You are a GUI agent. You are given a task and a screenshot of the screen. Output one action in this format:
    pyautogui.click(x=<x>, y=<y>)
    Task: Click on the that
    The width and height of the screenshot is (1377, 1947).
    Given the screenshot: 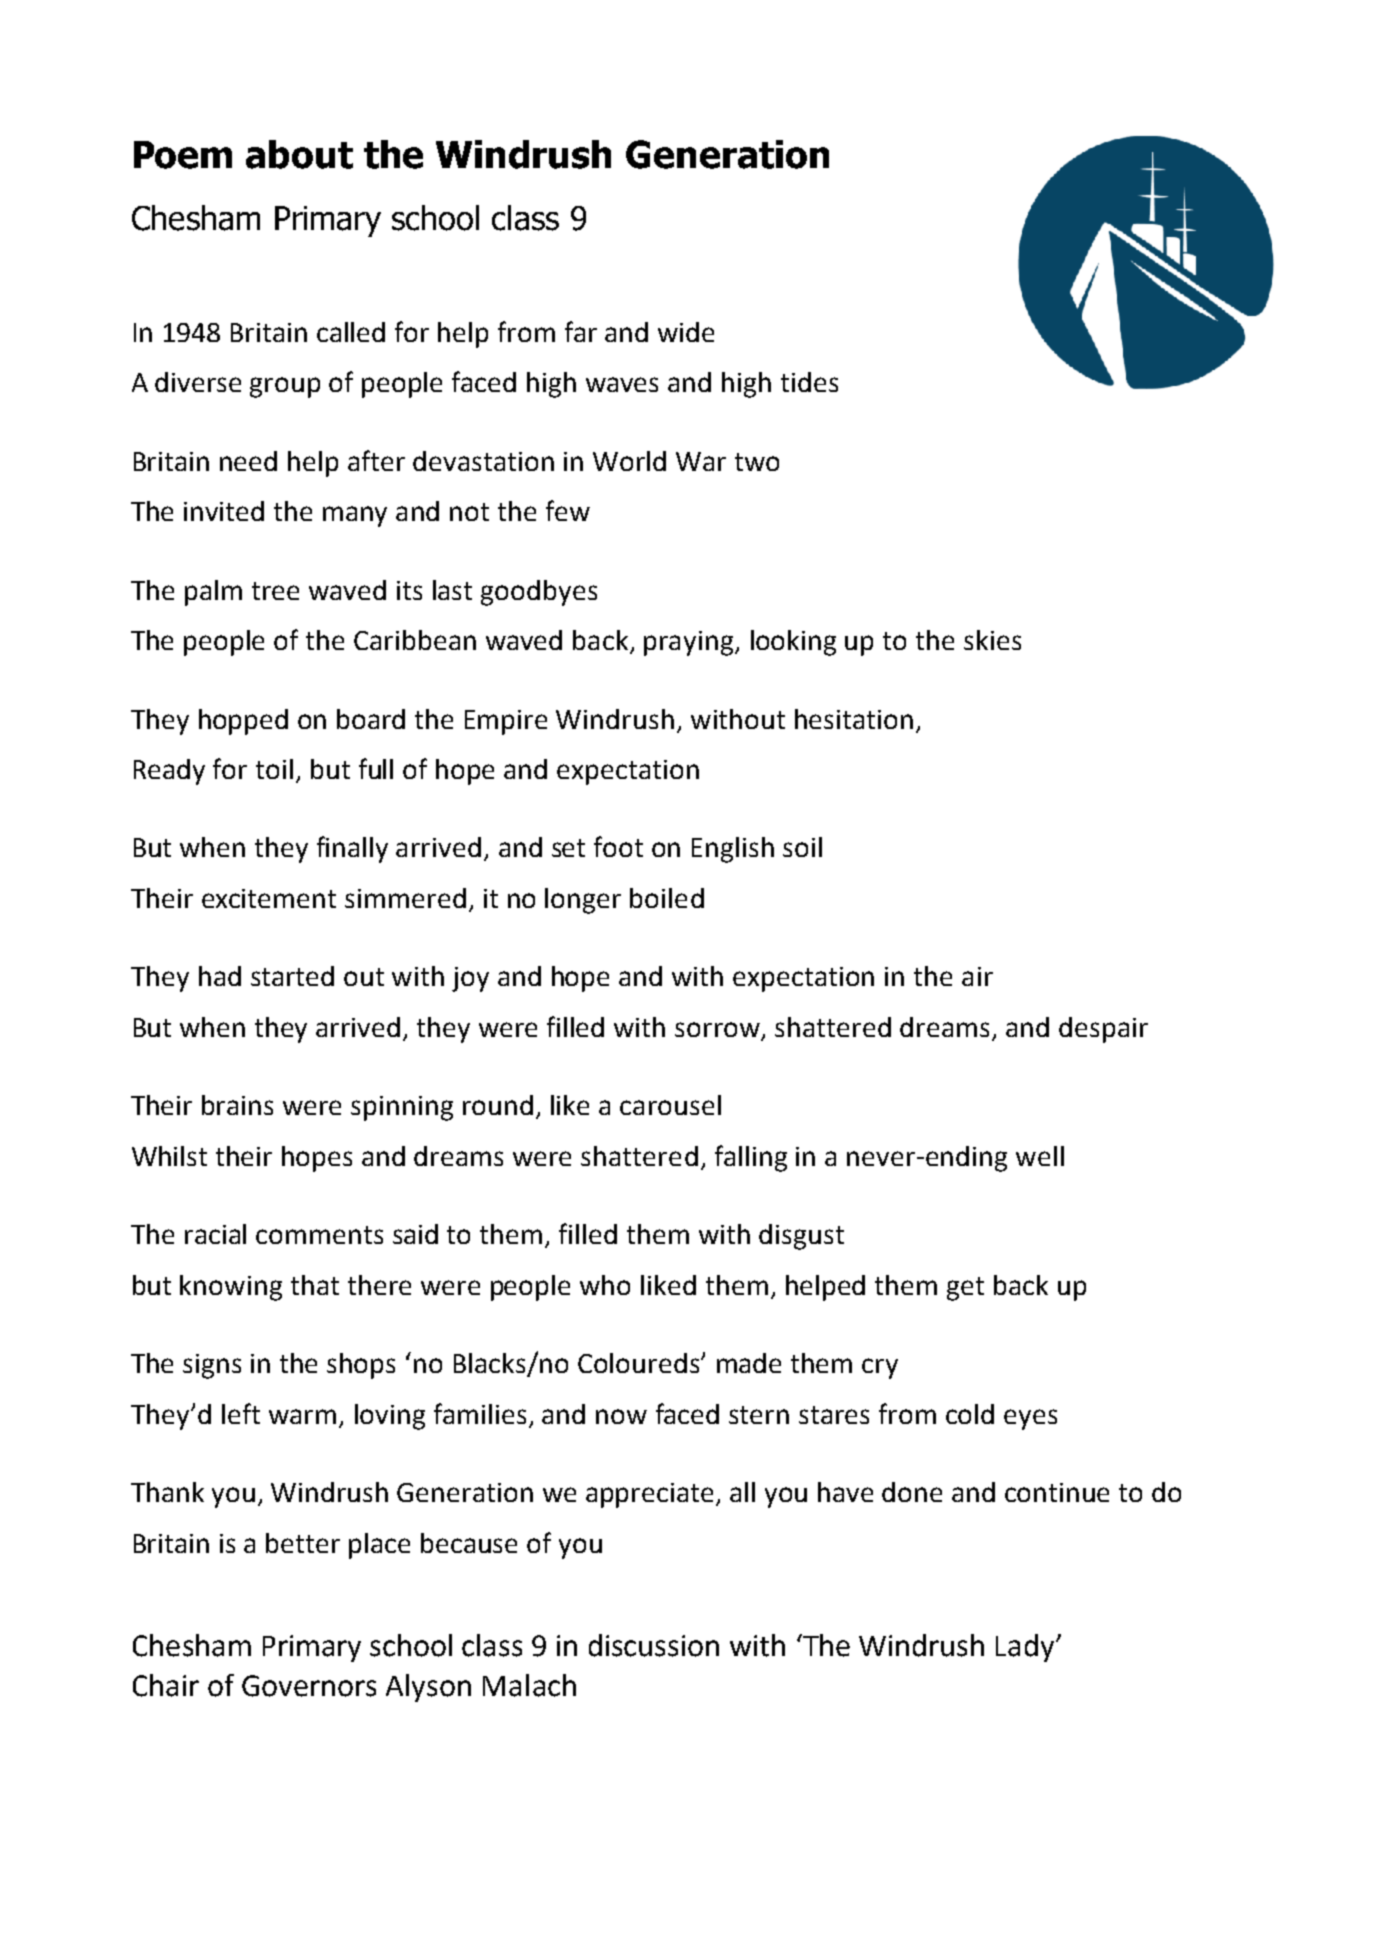 What is the action you would take?
    pyautogui.click(x=315, y=1285)
